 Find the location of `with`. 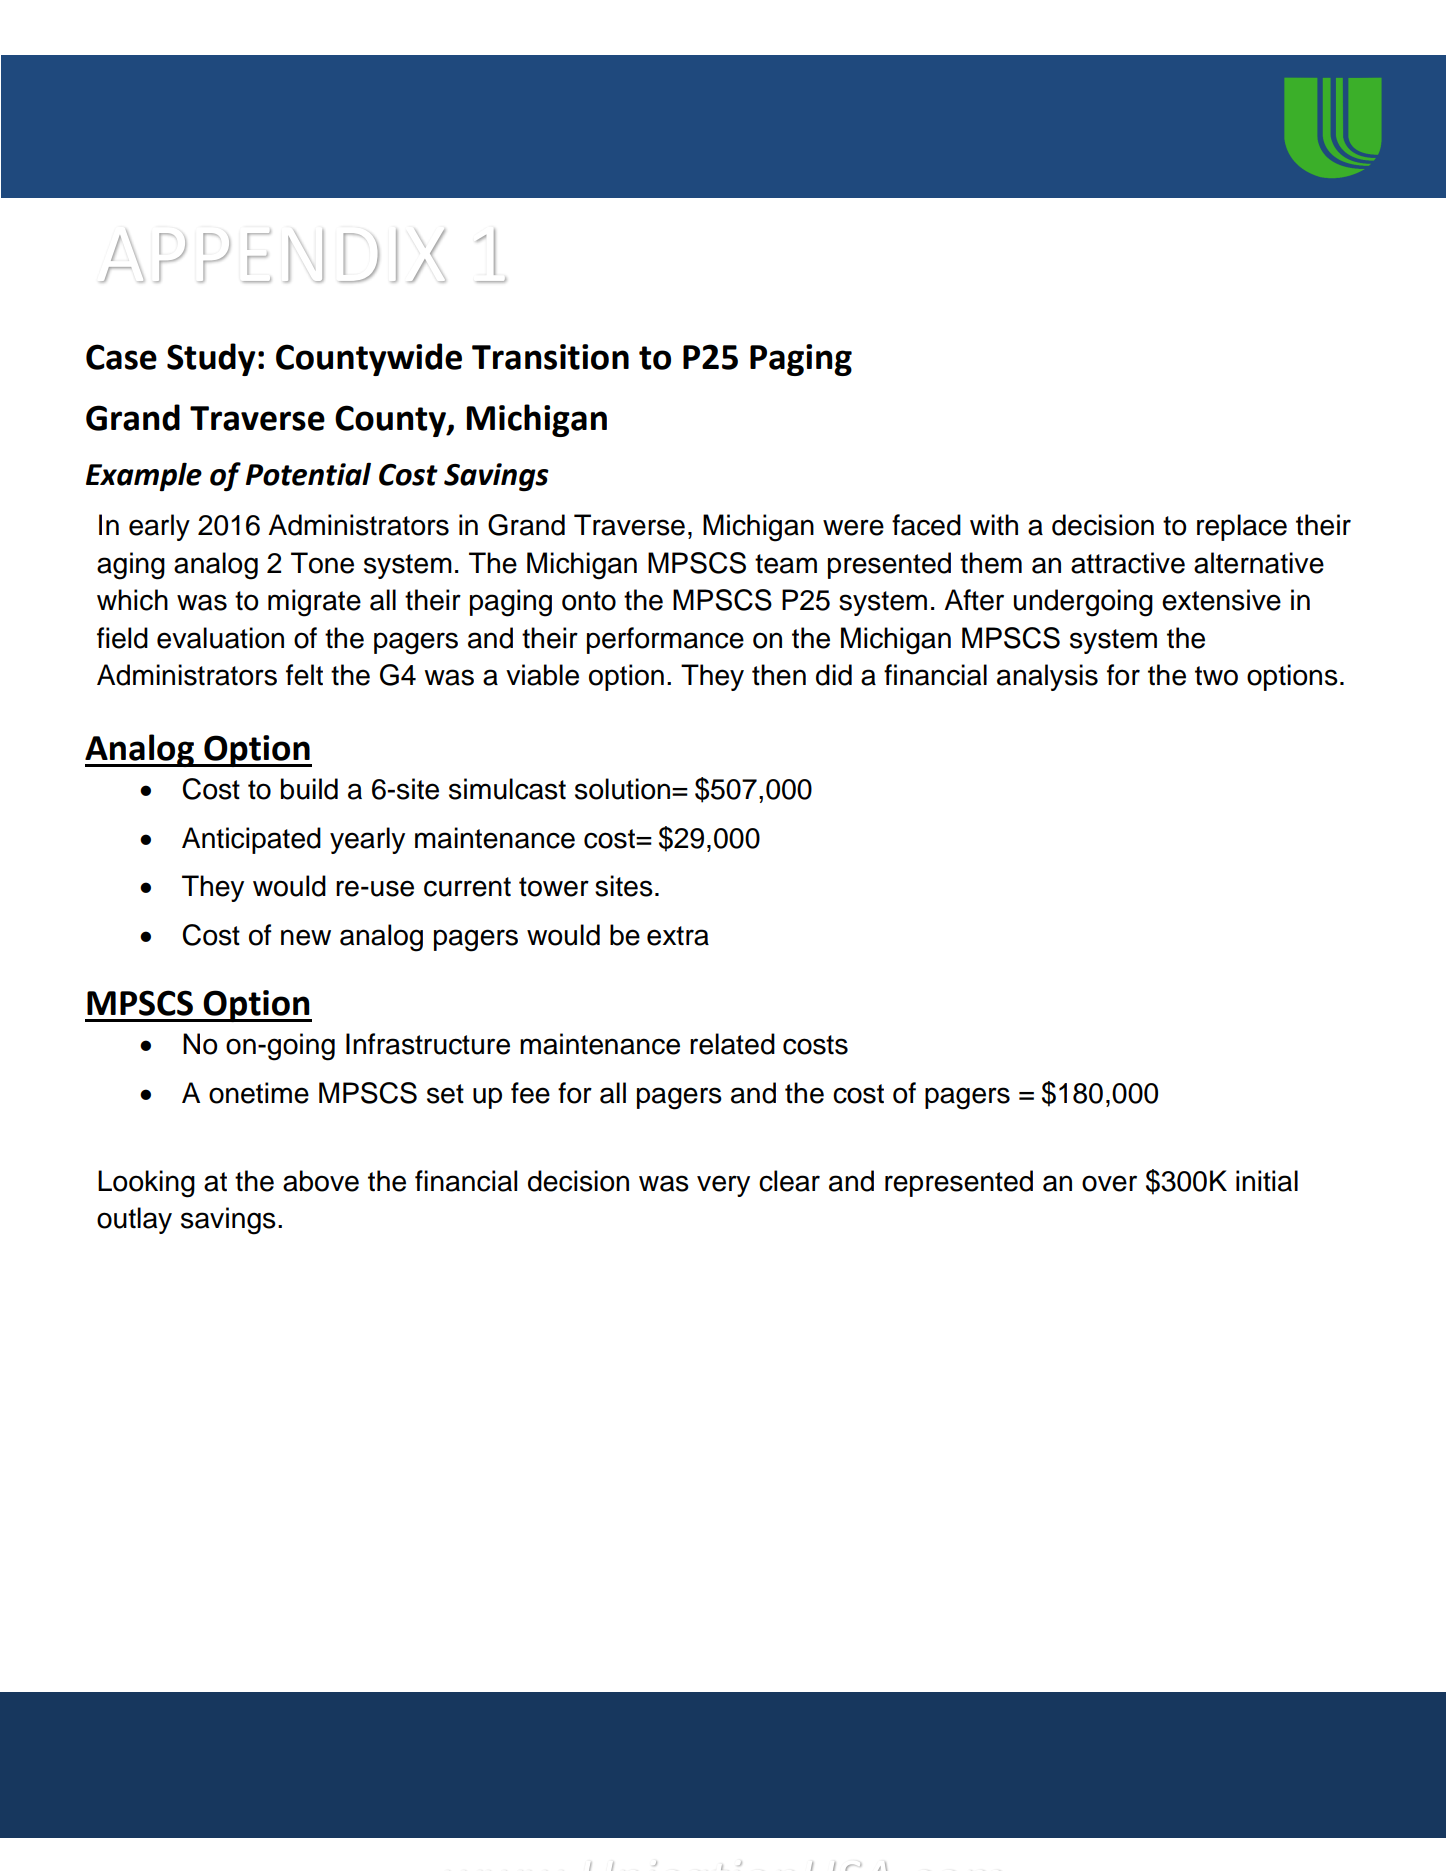

with is located at coordinates (994, 525).
